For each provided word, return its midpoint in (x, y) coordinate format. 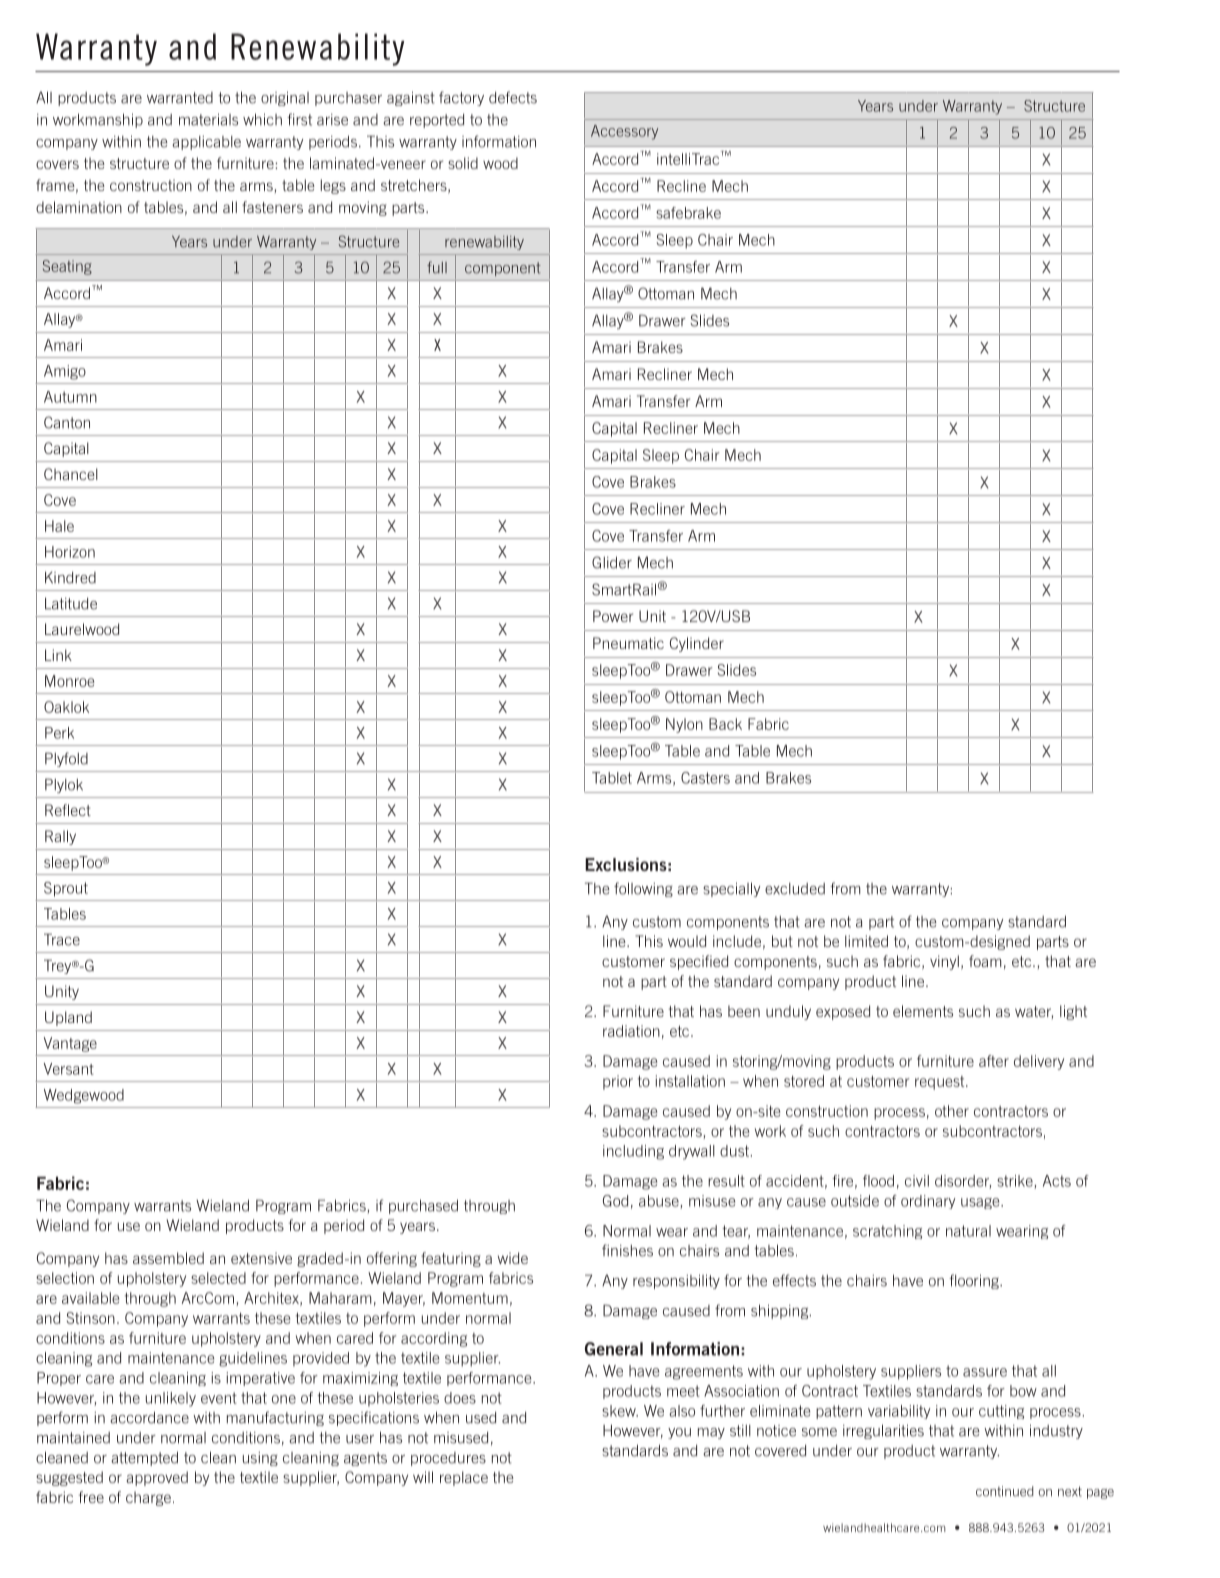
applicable (206, 143)
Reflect (68, 810)
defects (513, 97)
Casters (705, 778)
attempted (144, 1458)
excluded (795, 889)
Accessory (624, 132)
